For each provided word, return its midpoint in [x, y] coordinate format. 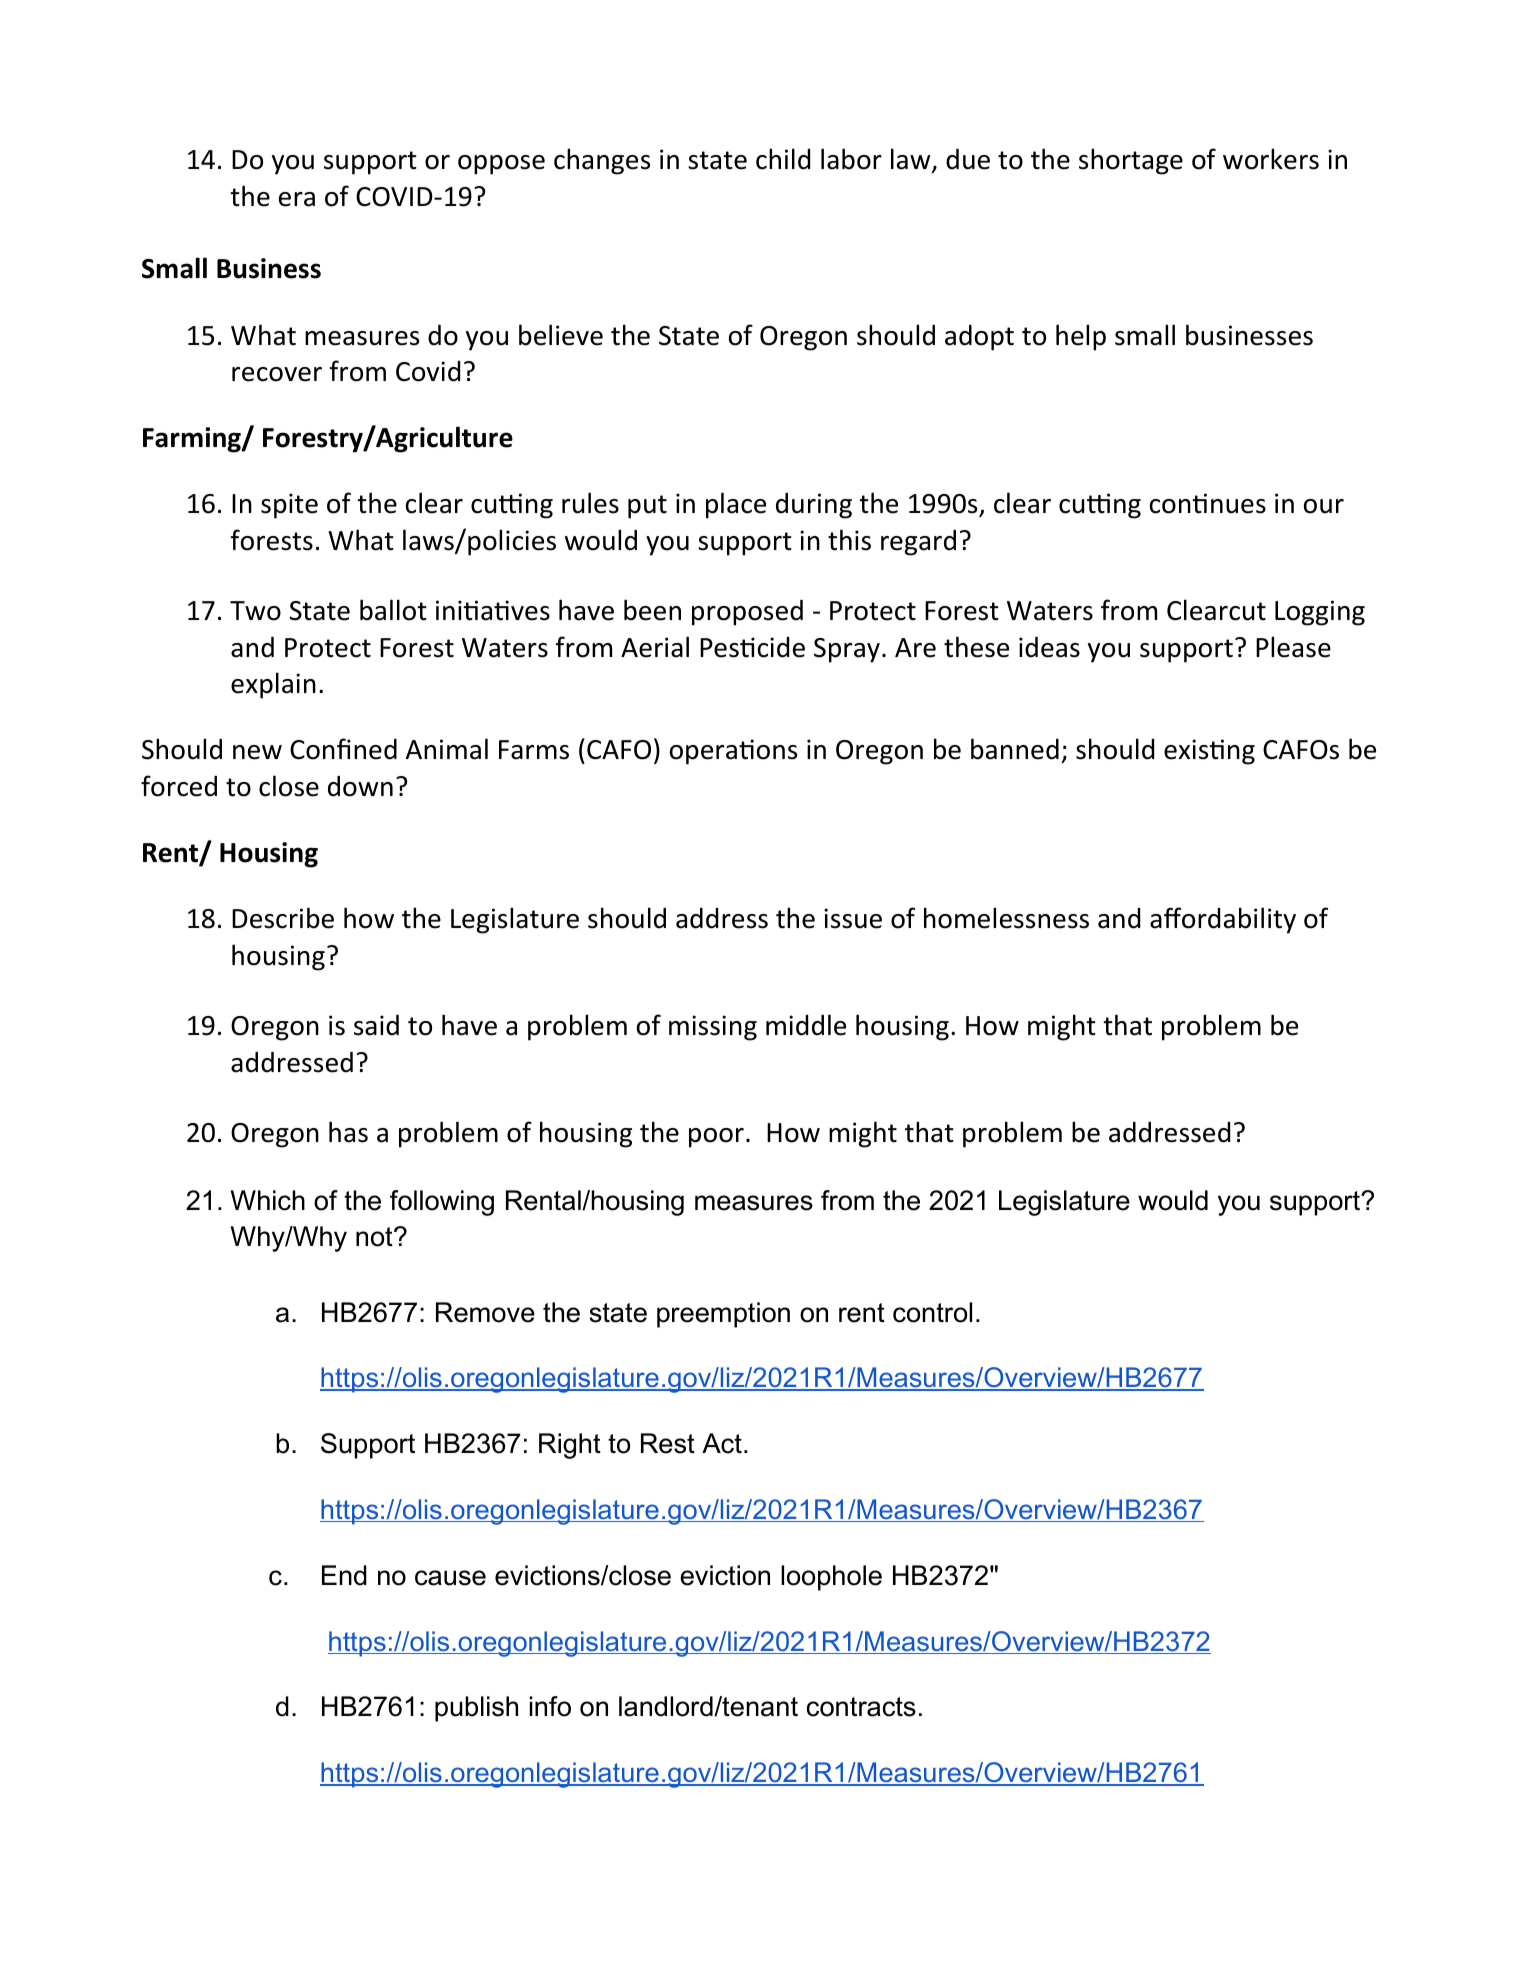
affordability [1223, 920]
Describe [283, 918]
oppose [501, 165]
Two [255, 611]
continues [1208, 503]
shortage [1131, 161]
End [344, 1575]
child [783, 159]
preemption [723, 1315]
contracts [861, 1707]
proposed [747, 613]
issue [853, 918]
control [932, 1312]
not [375, 1237]
